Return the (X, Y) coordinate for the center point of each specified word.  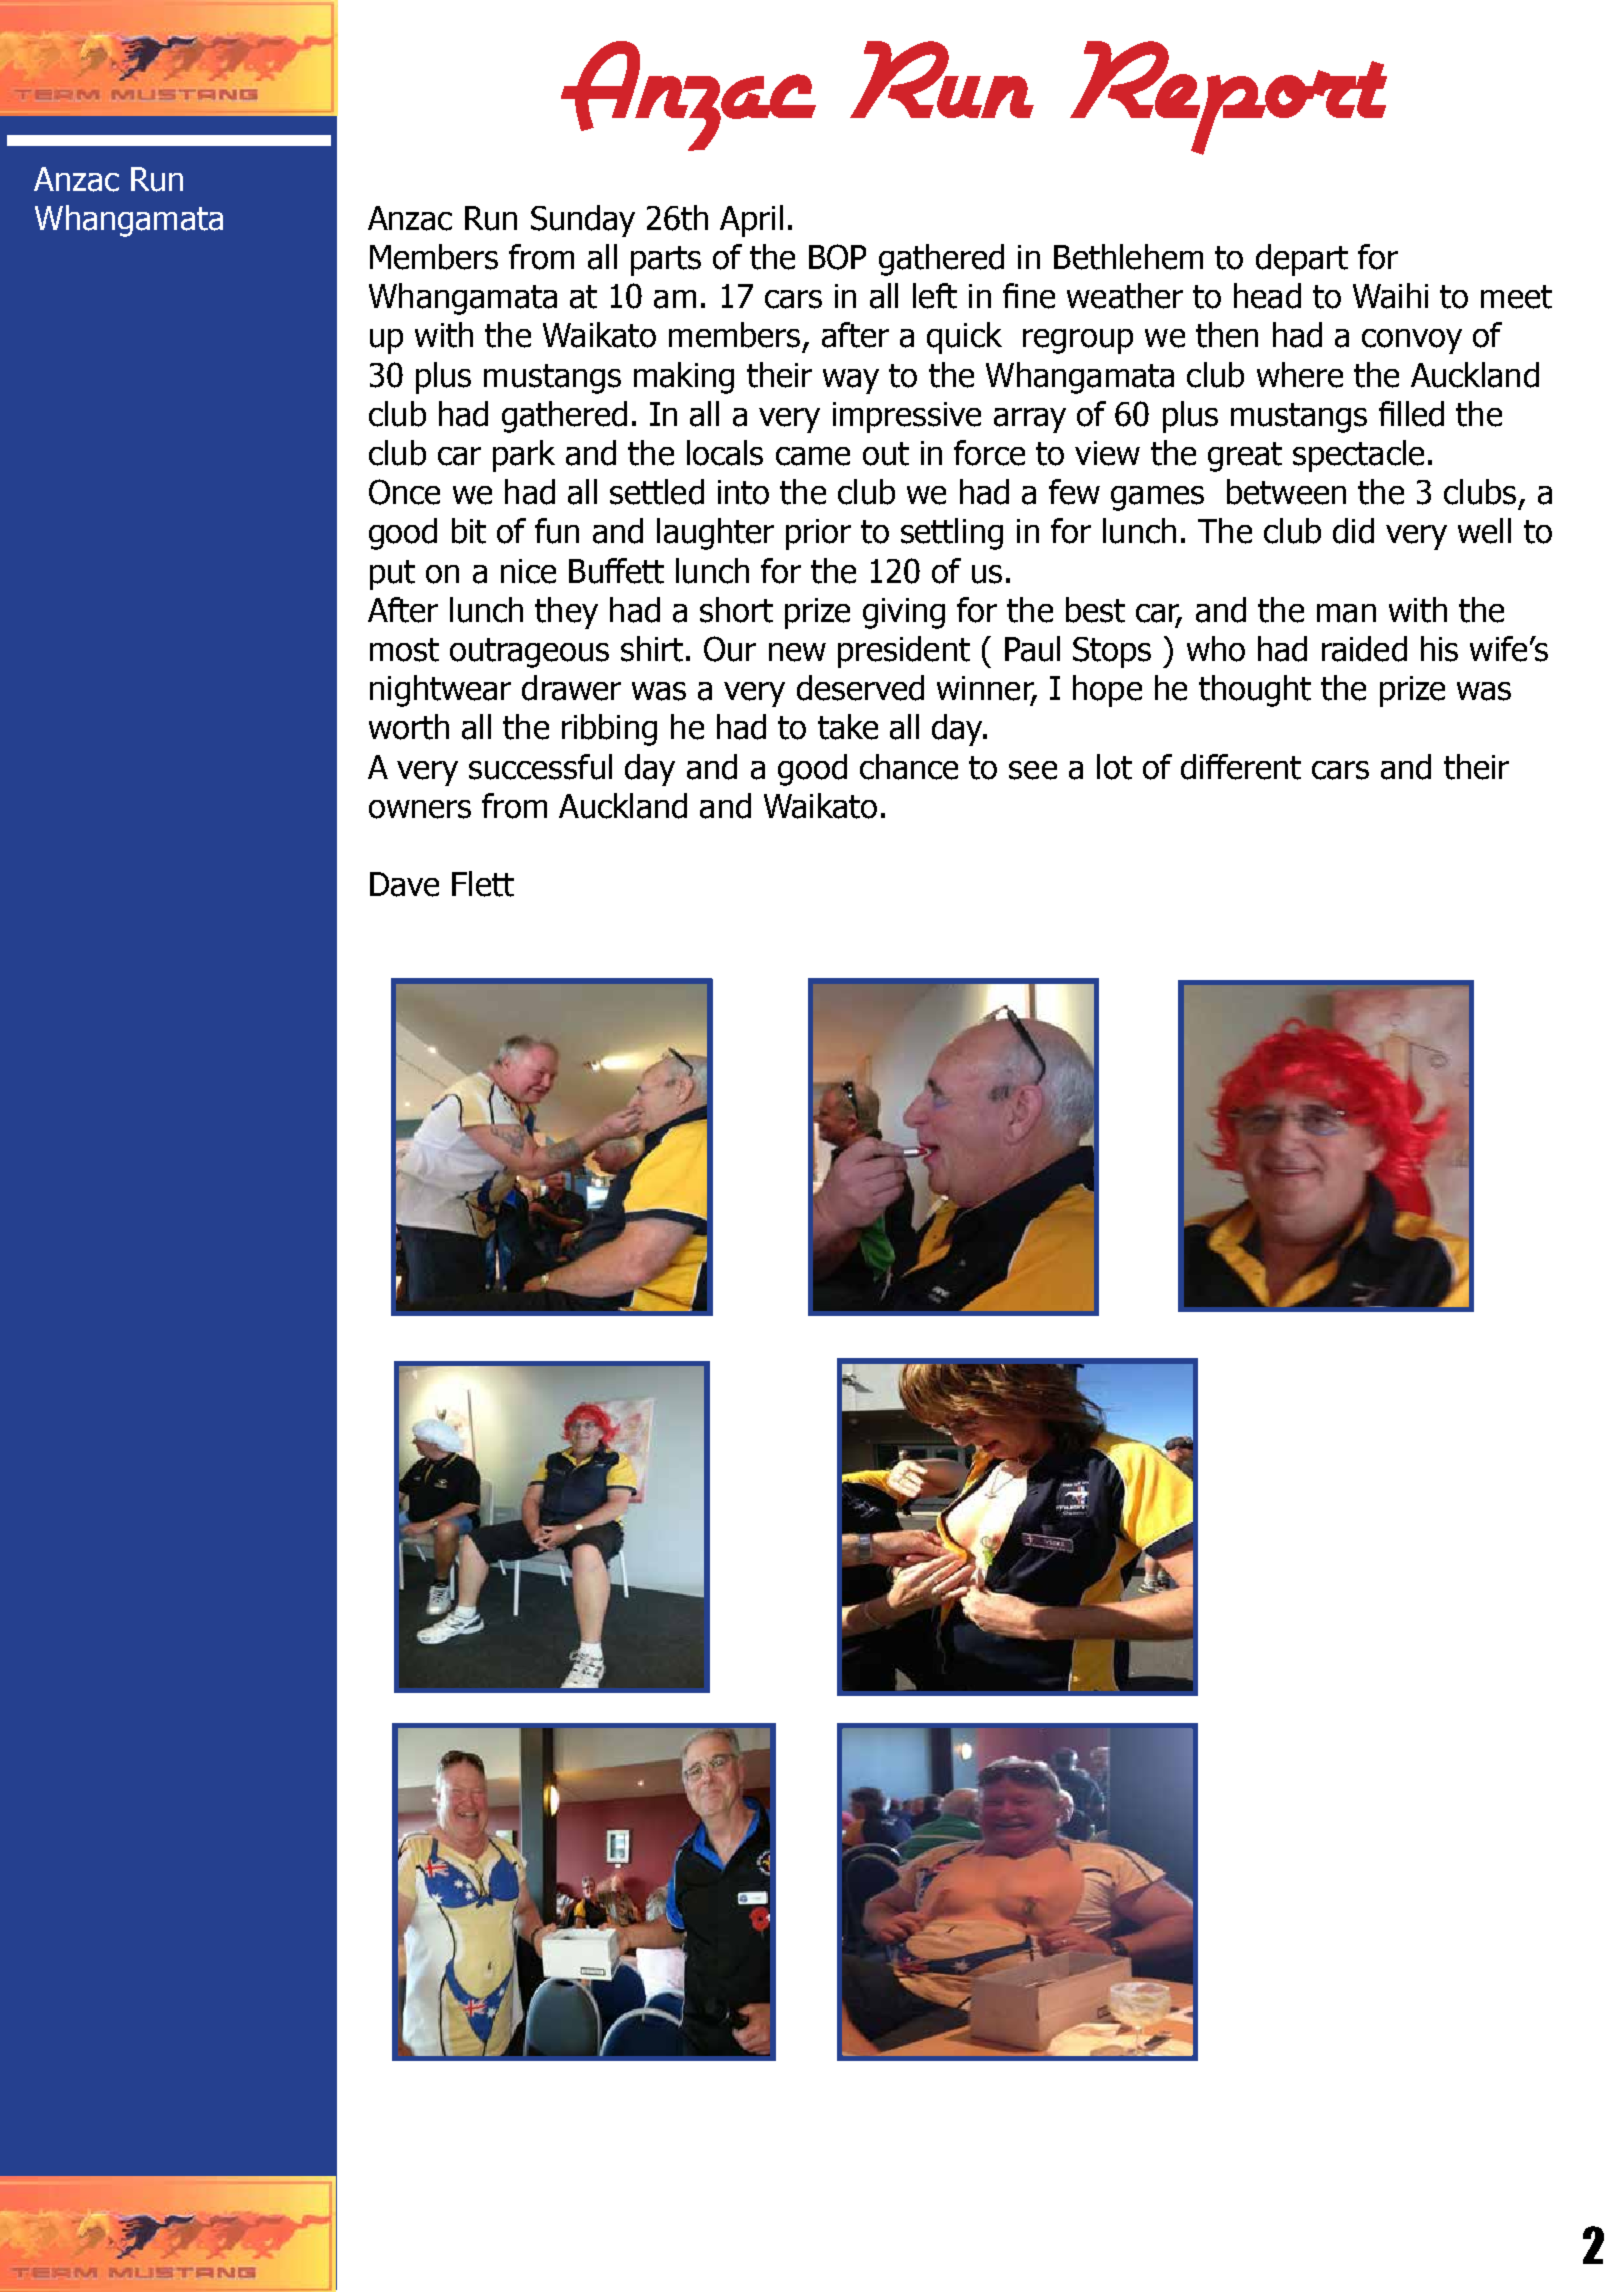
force (989, 453)
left (935, 296)
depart (1302, 260)
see (1033, 770)
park (524, 456)
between (1286, 492)
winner (986, 689)
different (1241, 767)
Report (1228, 98)
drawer (571, 688)
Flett (483, 884)
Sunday (583, 221)
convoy (1412, 341)
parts (666, 261)
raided (1364, 649)
